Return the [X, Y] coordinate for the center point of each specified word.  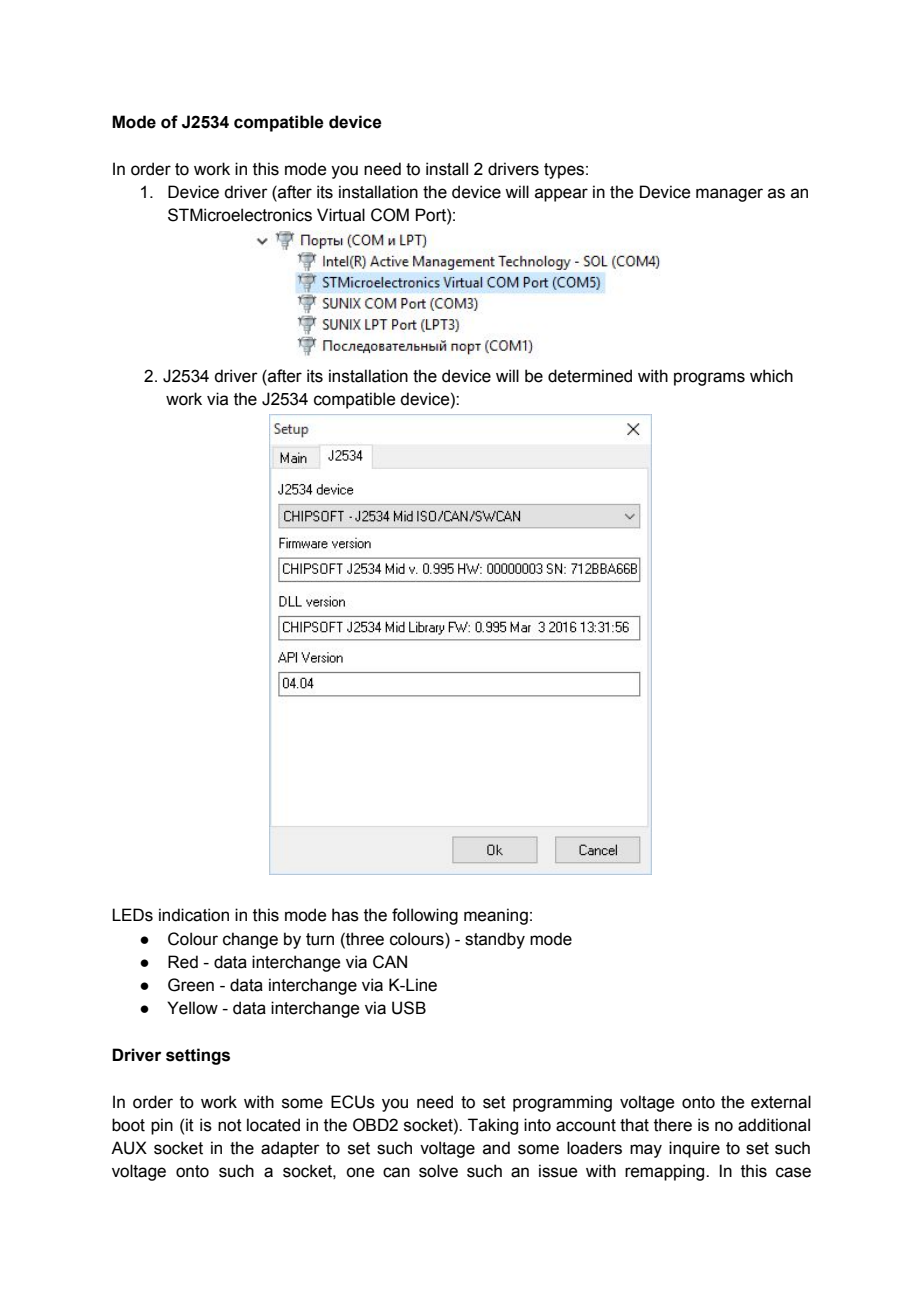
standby [495, 940]
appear [561, 195]
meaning [496, 916]
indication [194, 915]
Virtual [341, 215]
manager [729, 195]
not [230, 1125]
